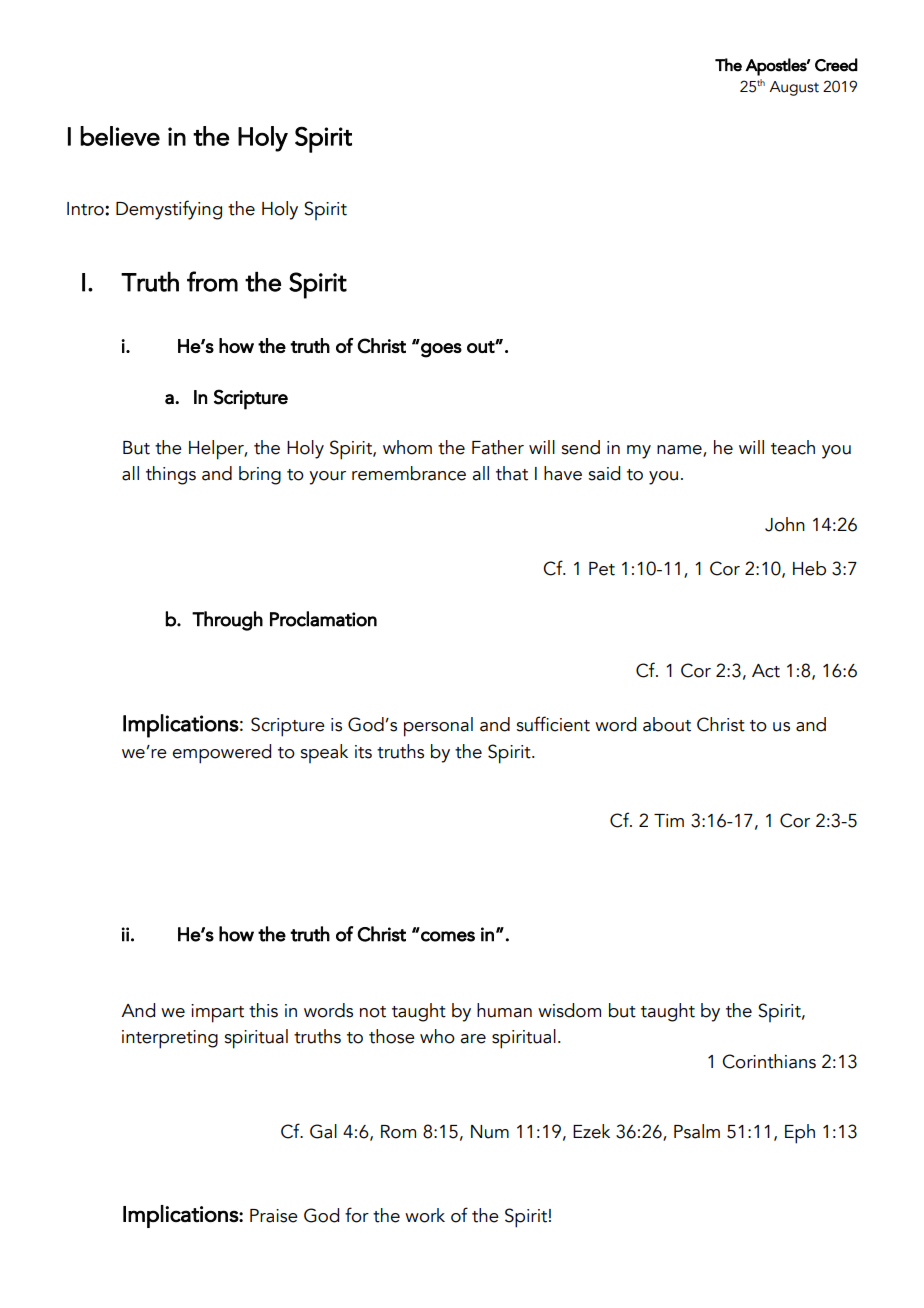  Describe the element at coordinates (448, 936) in the screenshot. I see `comes` at that location.
